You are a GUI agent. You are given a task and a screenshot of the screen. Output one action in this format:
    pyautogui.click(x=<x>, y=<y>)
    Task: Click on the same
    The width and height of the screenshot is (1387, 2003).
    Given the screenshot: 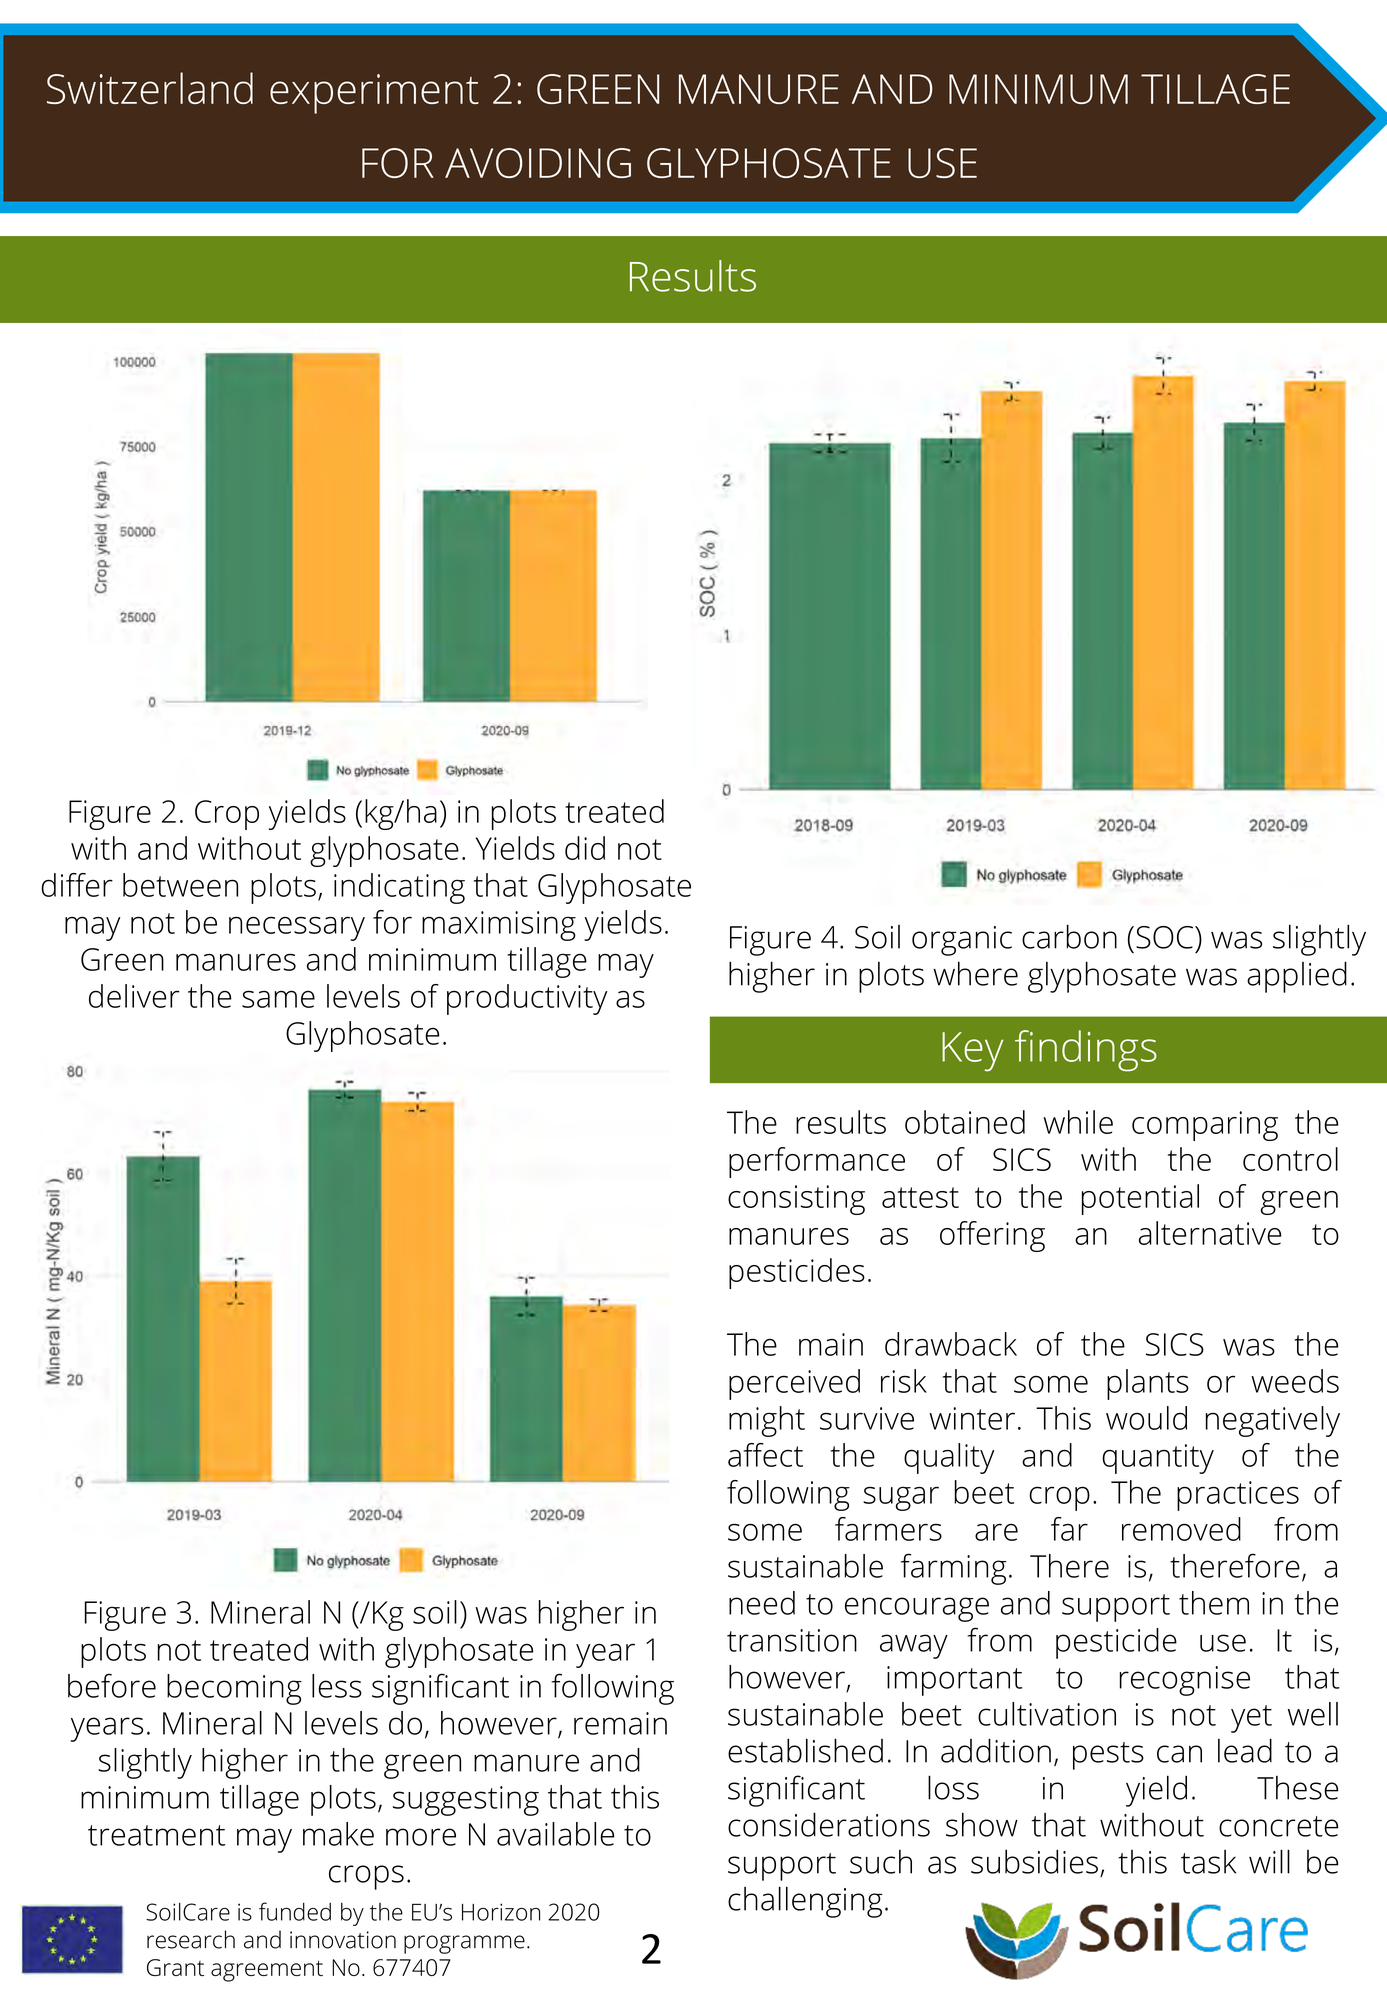 What is the action you would take?
    pyautogui.click(x=278, y=999)
